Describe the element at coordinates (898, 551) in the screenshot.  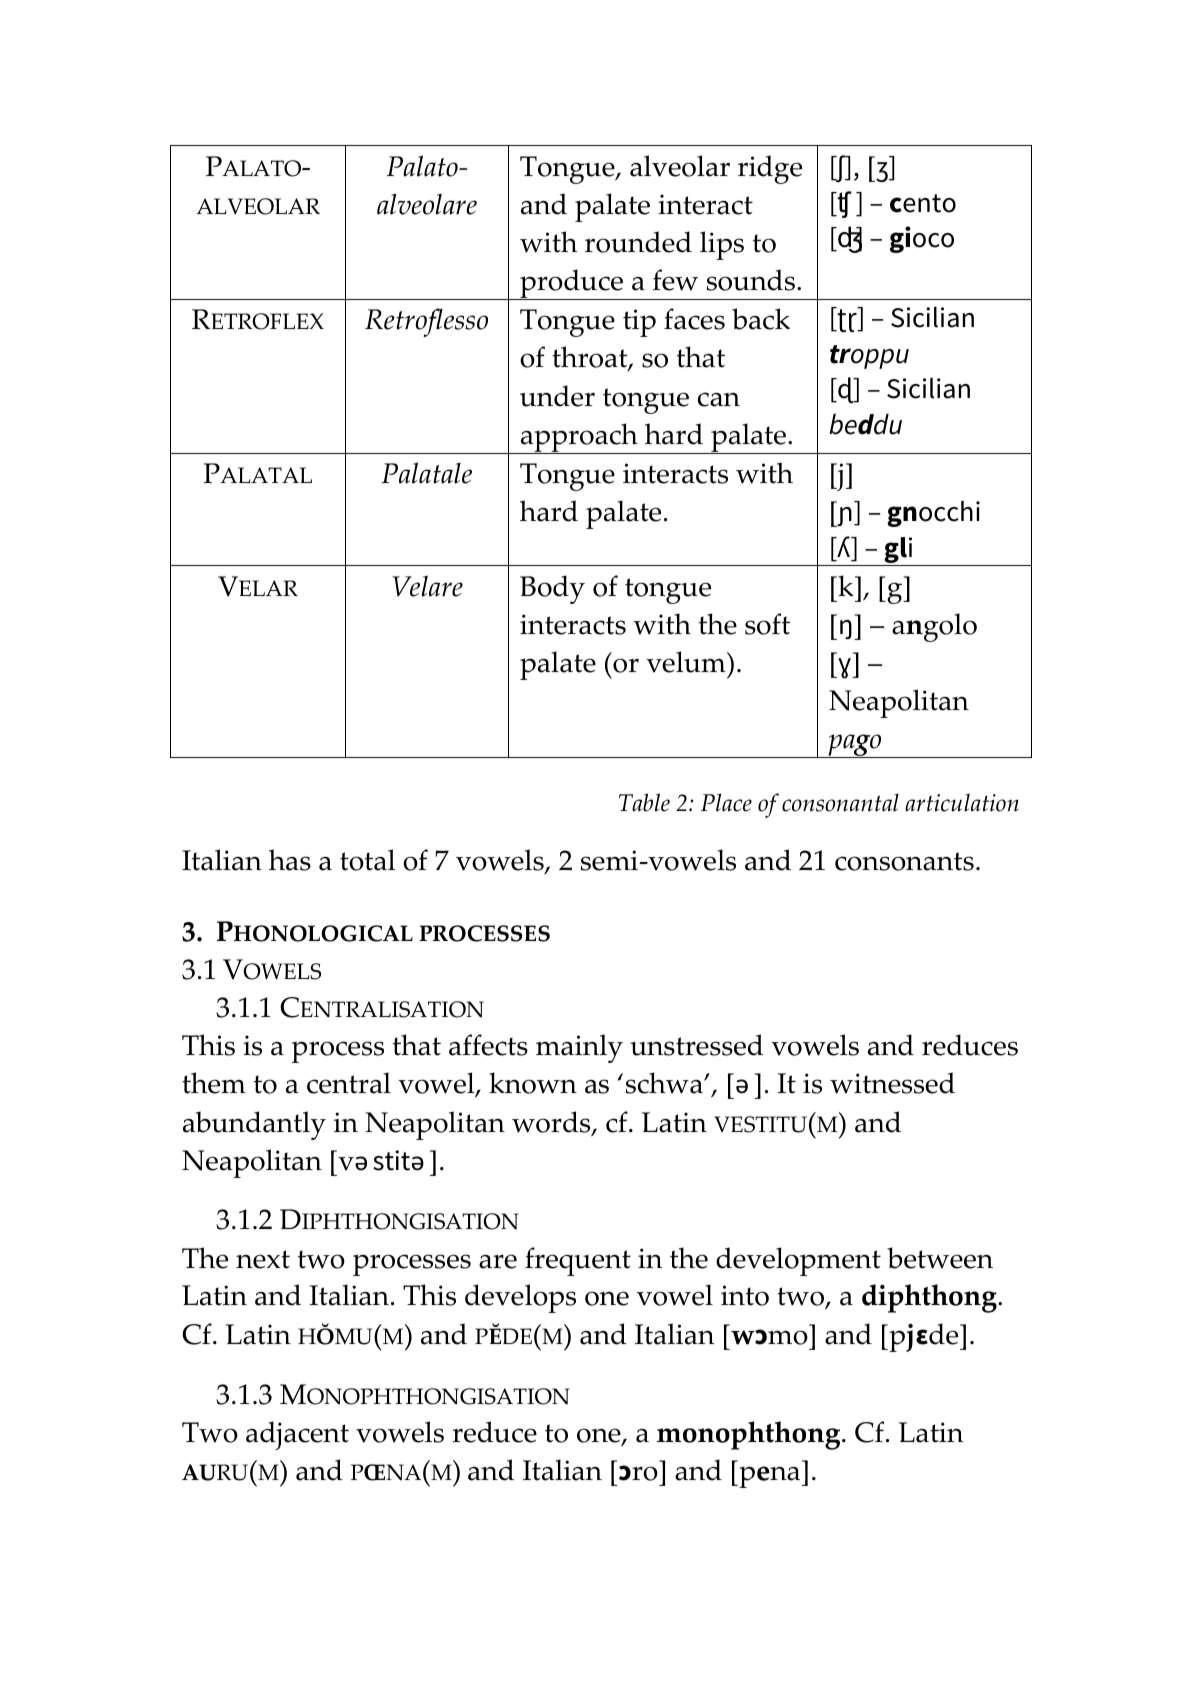
I see `gli` at that location.
